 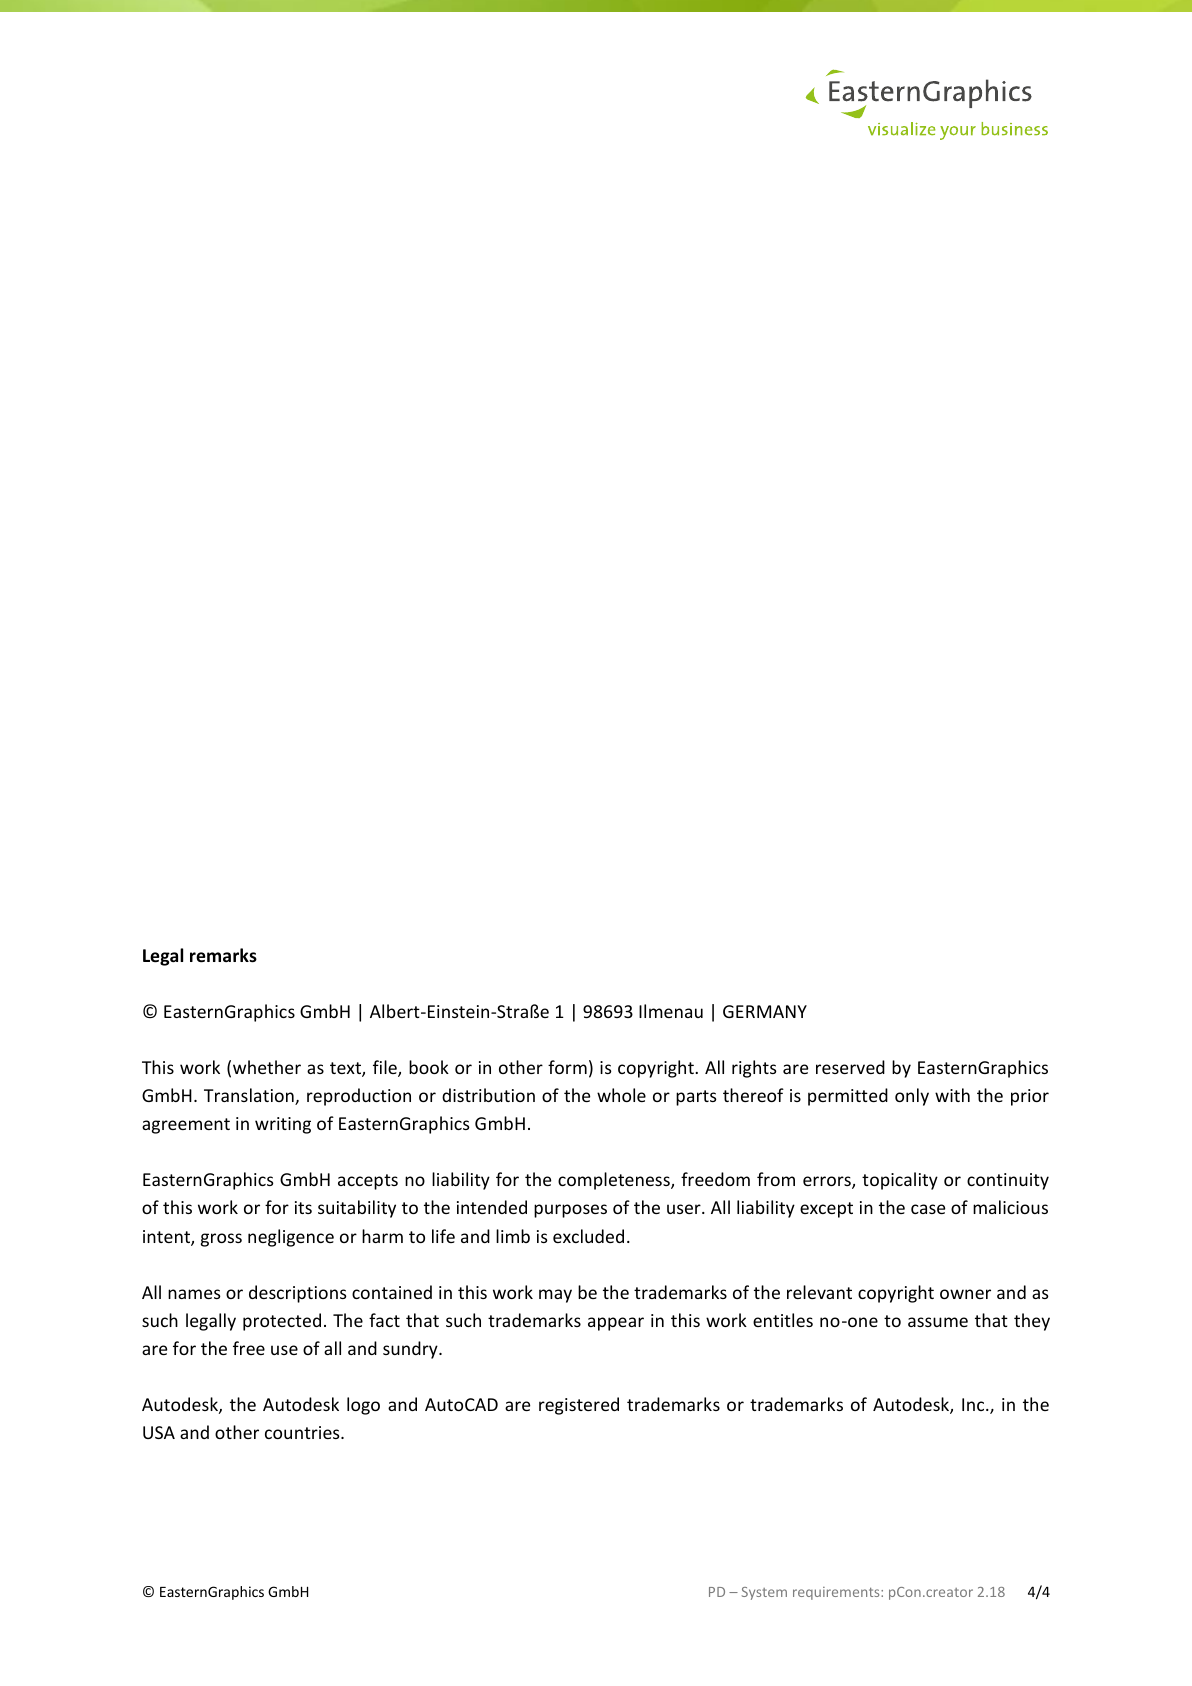 What do you see at coordinates (965, 1294) in the screenshot?
I see `owner` at bounding box center [965, 1294].
